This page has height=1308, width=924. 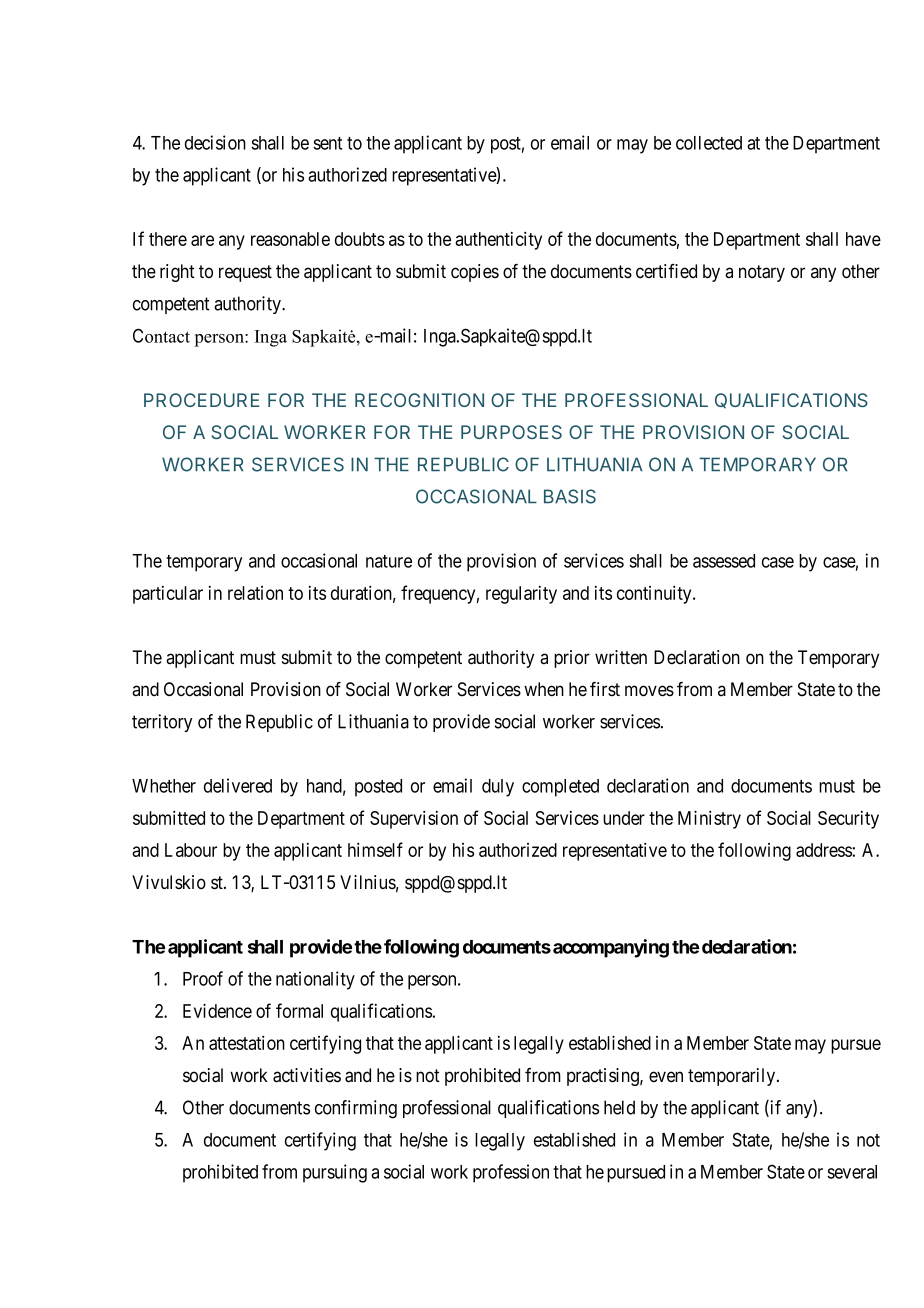 What do you see at coordinates (498, 241) in the page?
I see `authenticity` at bounding box center [498, 241].
